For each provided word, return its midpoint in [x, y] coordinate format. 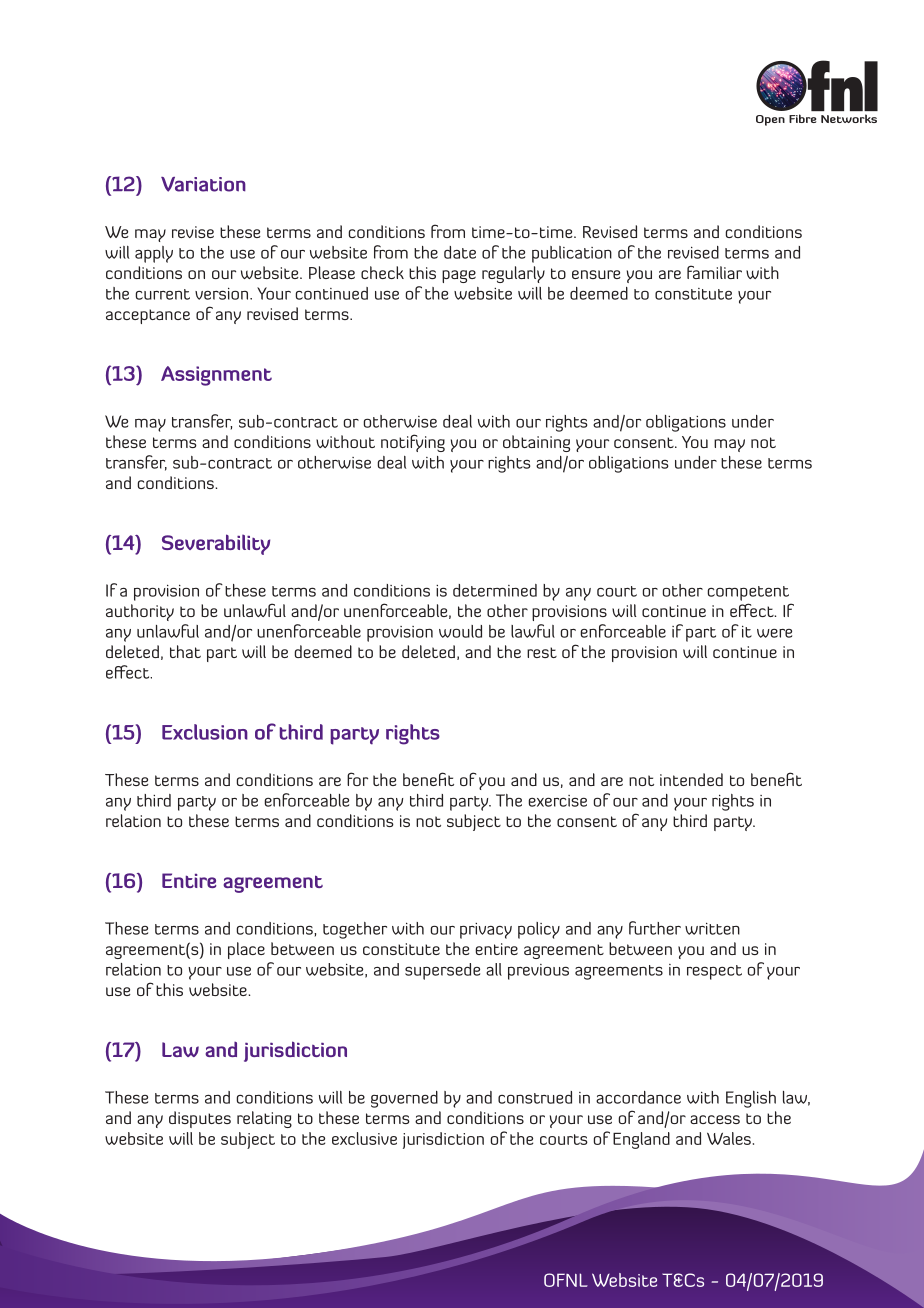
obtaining [536, 443]
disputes [200, 1119]
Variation [203, 184]
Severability [216, 544]
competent [748, 593]
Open [770, 120]
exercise [558, 801]
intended [691, 779]
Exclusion [205, 732]
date [460, 252]
